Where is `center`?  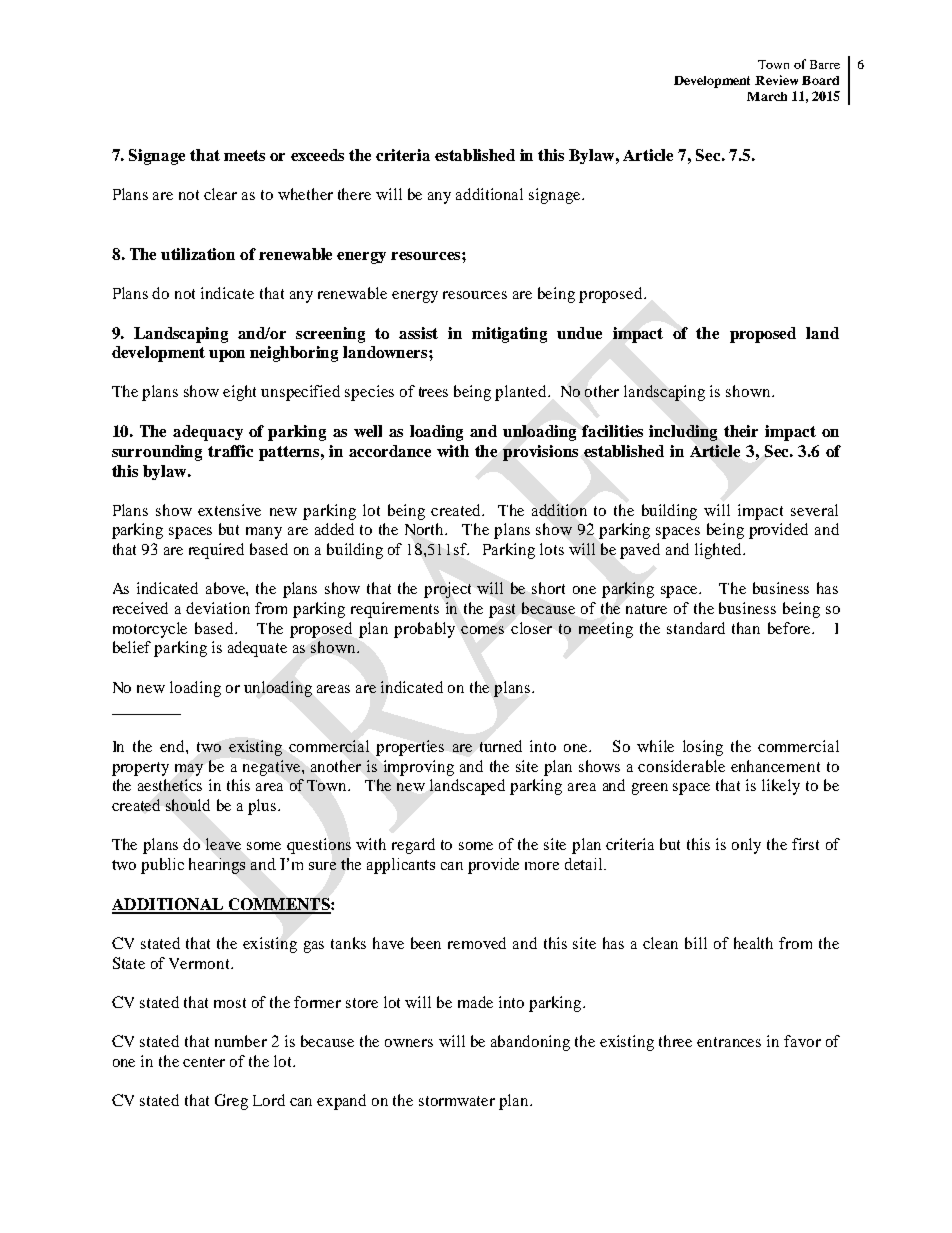
center is located at coordinates (204, 1062).
